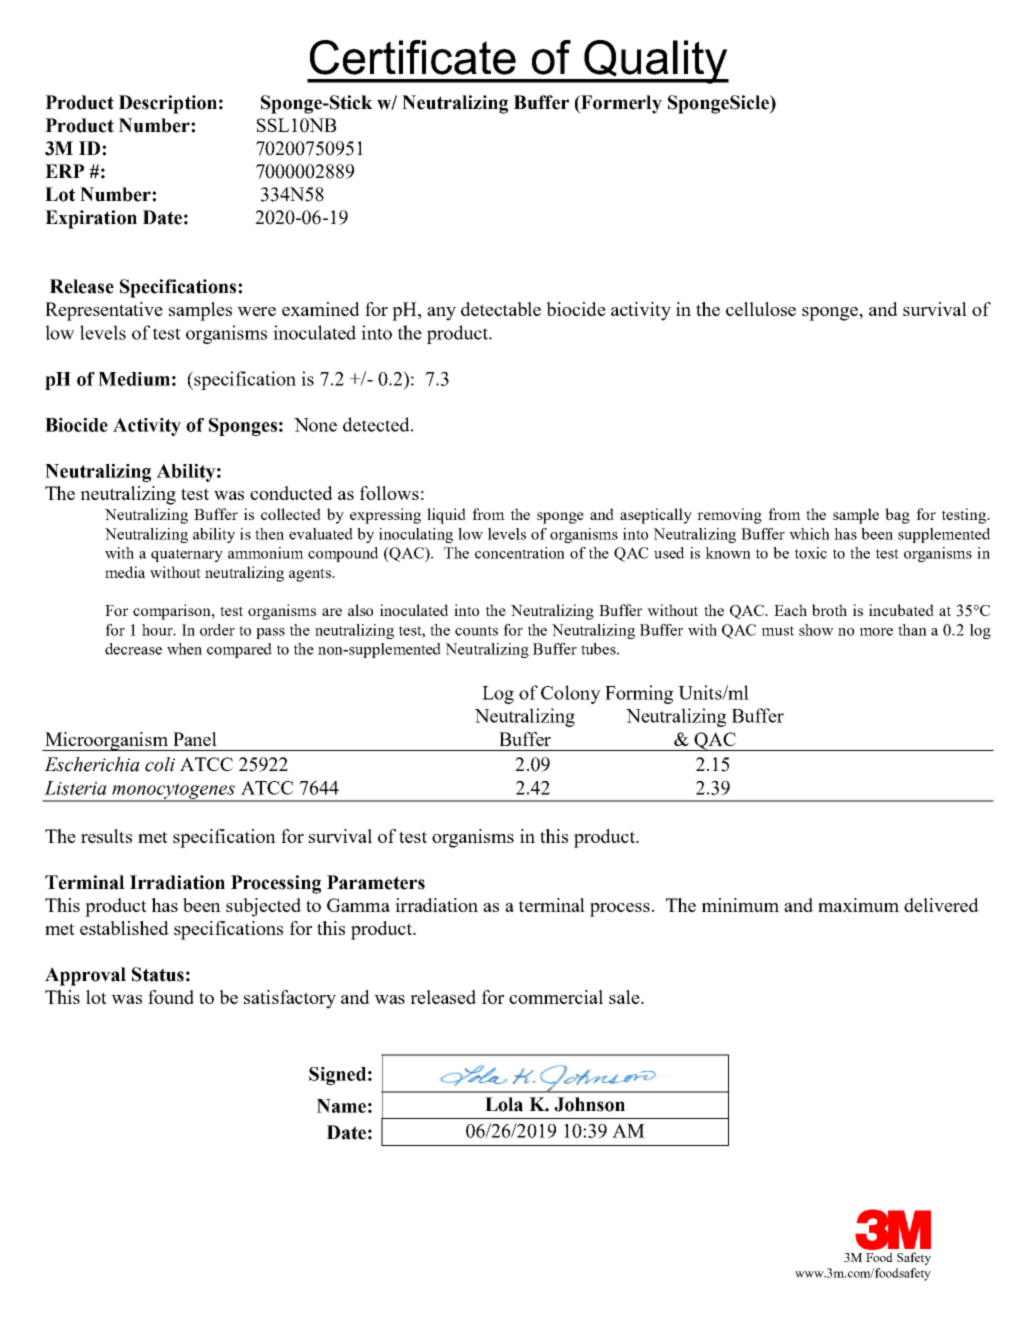 The image size is (1021, 1321). Describe the element at coordinates (625, 997) in the document. I see `sale` at that location.
